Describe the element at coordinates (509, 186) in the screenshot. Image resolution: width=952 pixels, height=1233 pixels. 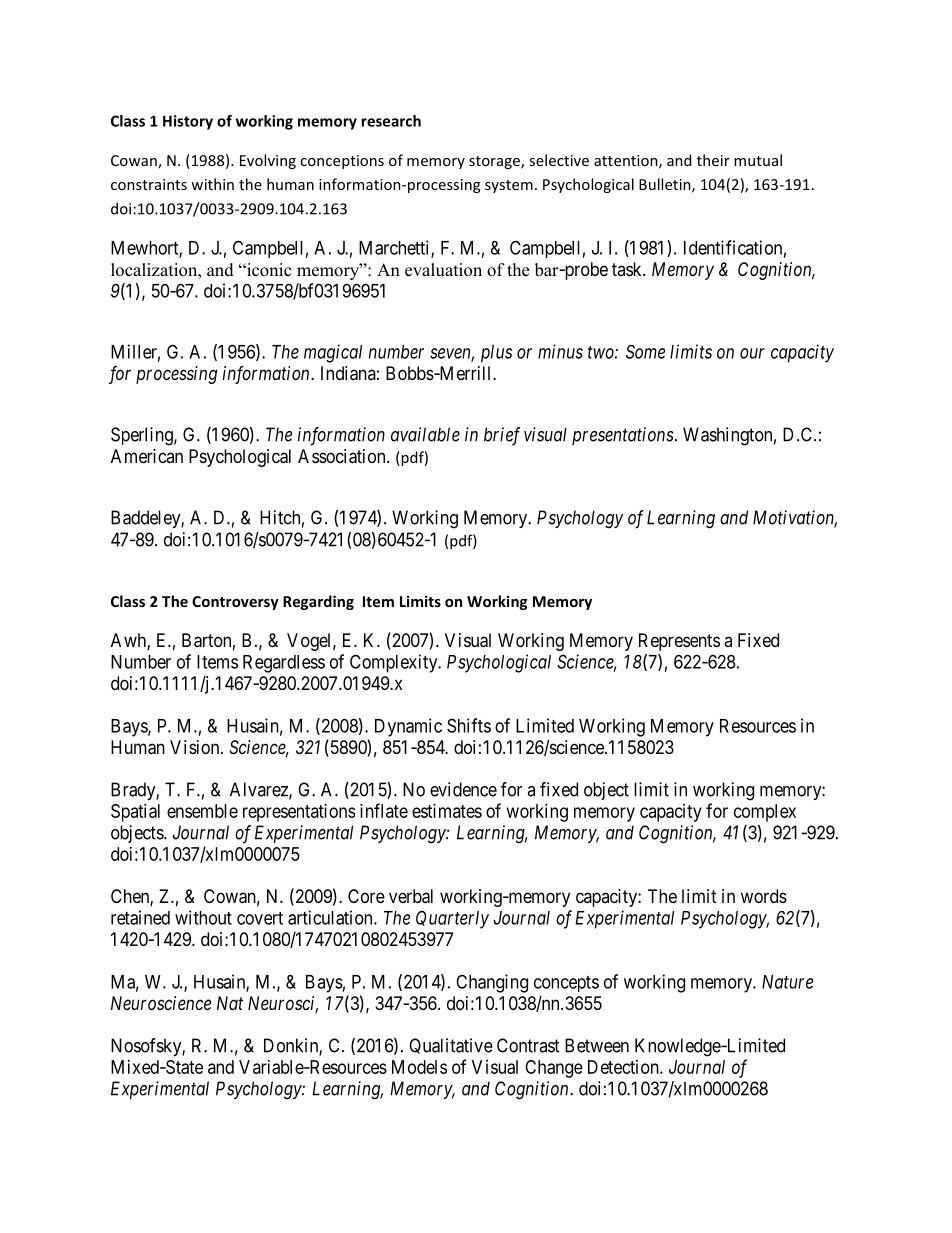
I see `system` at that location.
